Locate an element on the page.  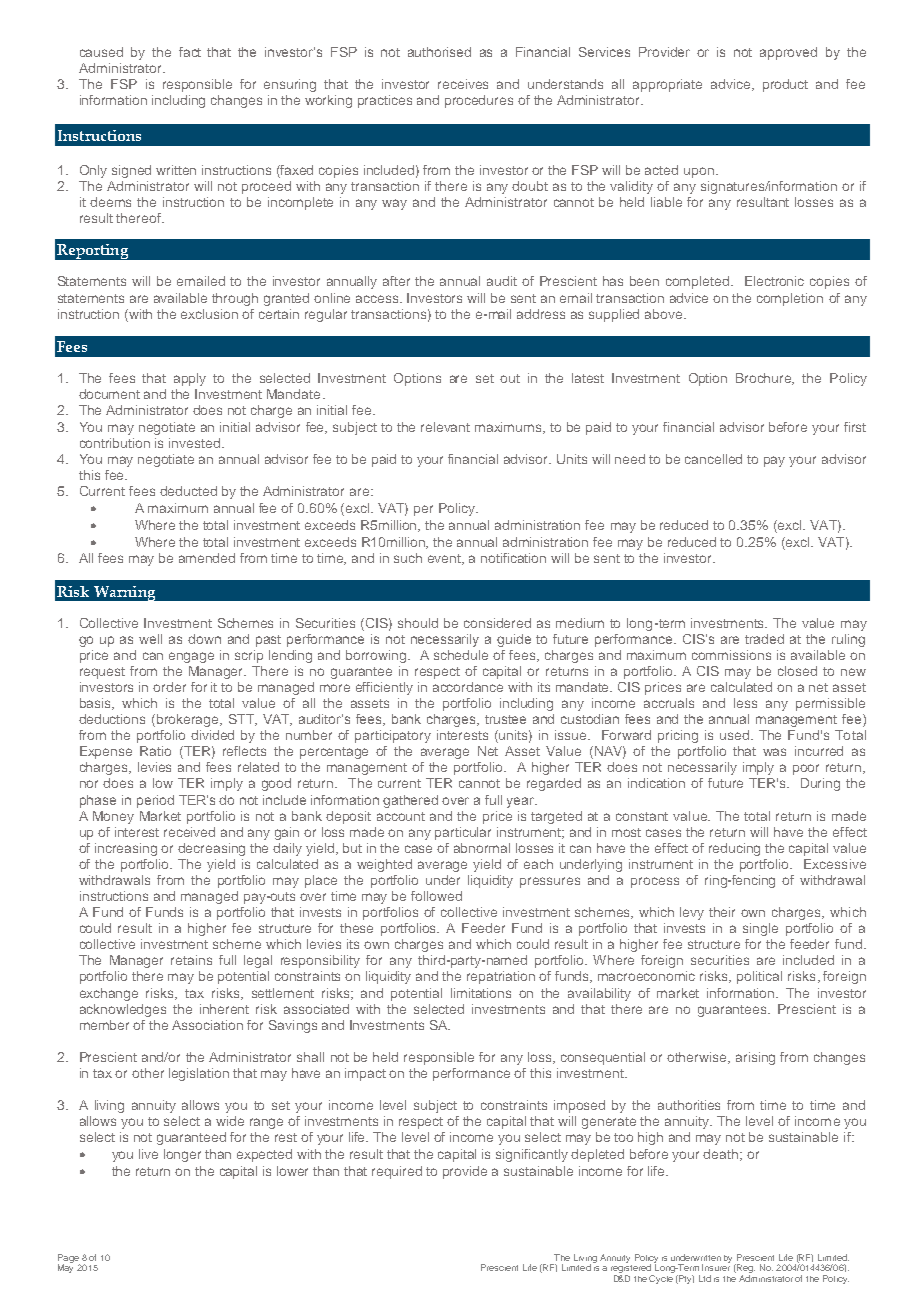
abnormal is located at coordinates (482, 848).
